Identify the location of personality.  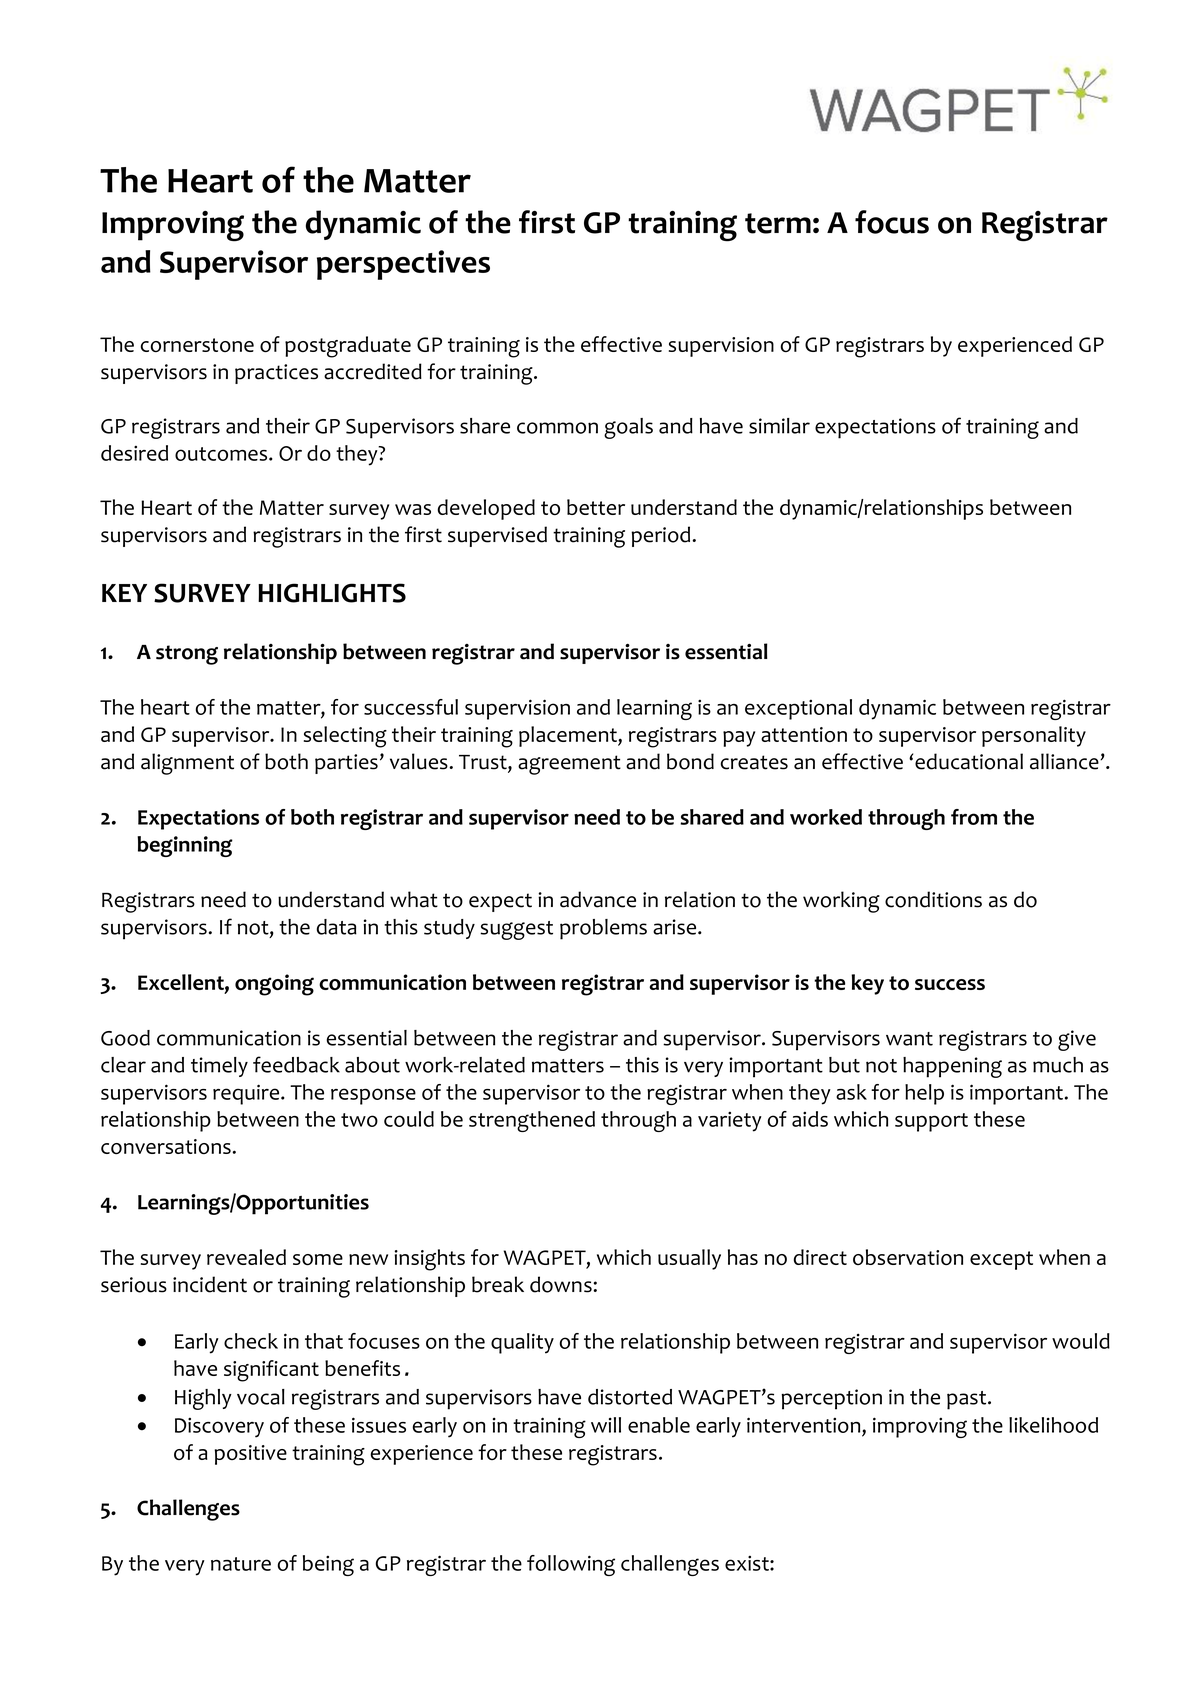
(1034, 736).
